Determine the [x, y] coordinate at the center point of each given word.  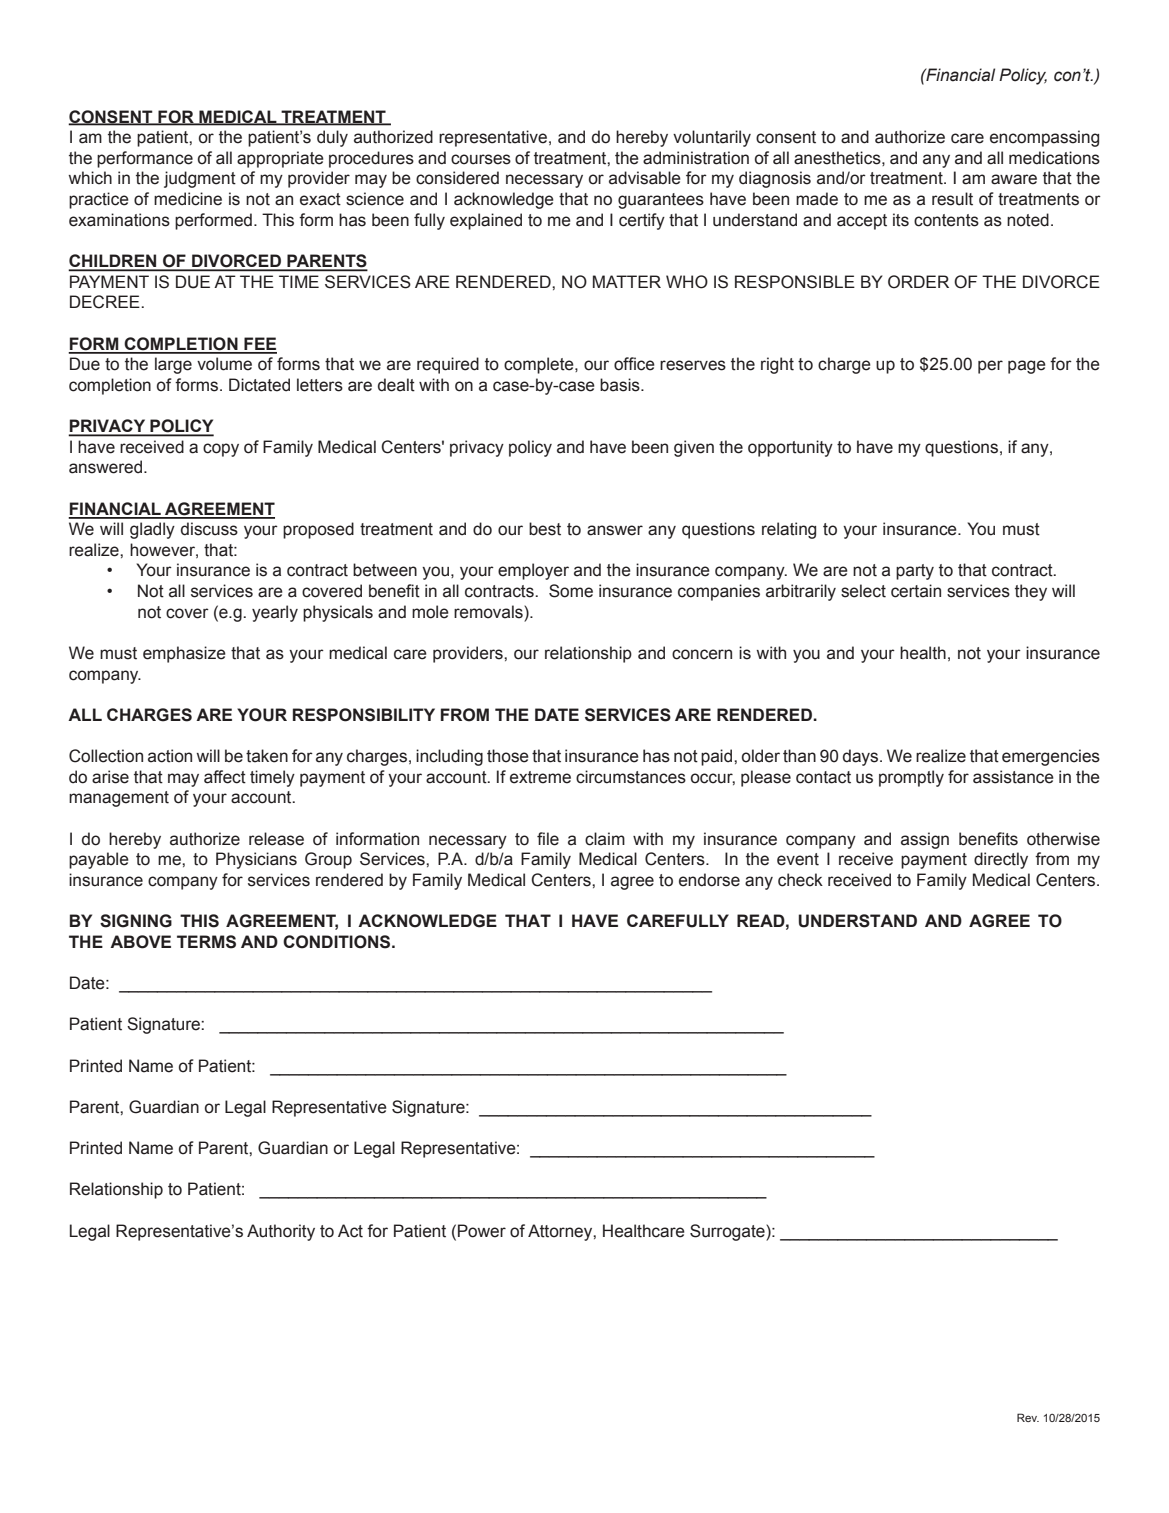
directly [1001, 860]
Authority [281, 1232]
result [952, 199]
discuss [209, 529]
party [915, 572]
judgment [200, 179]
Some [571, 591]
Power [482, 1231]
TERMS [206, 942]
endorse [709, 880]
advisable [645, 178]
